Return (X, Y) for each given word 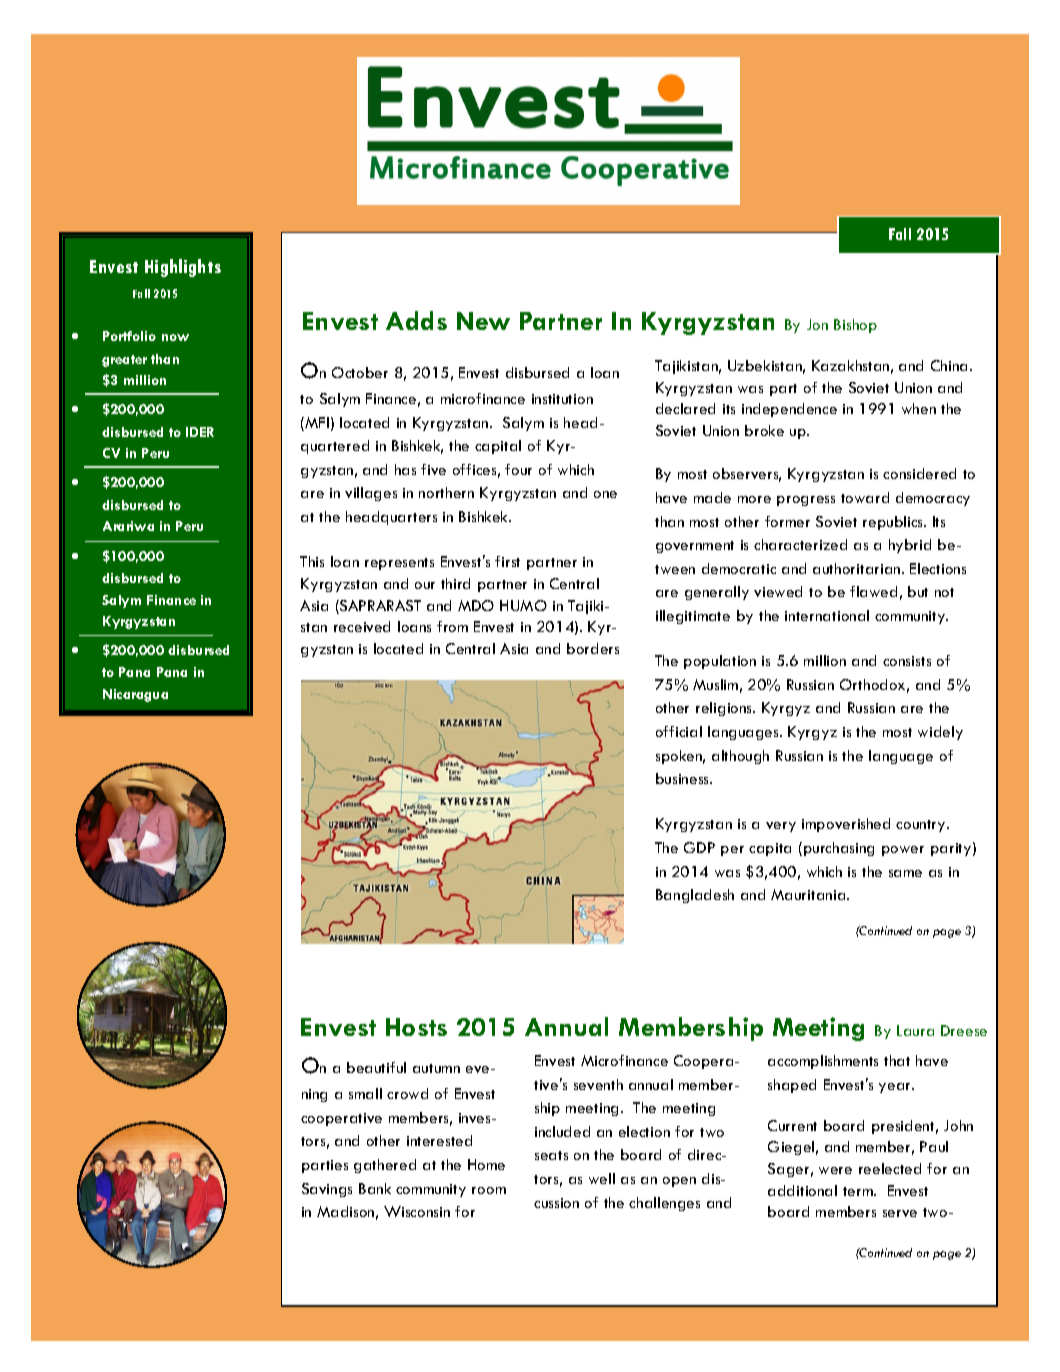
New (483, 321)
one (605, 494)
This (312, 561)
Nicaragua (135, 695)
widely (940, 733)
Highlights (183, 268)
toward (865, 497)
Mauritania (809, 894)
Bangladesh (695, 896)
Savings (327, 1190)
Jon (817, 324)
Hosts (416, 1027)
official (679, 731)
